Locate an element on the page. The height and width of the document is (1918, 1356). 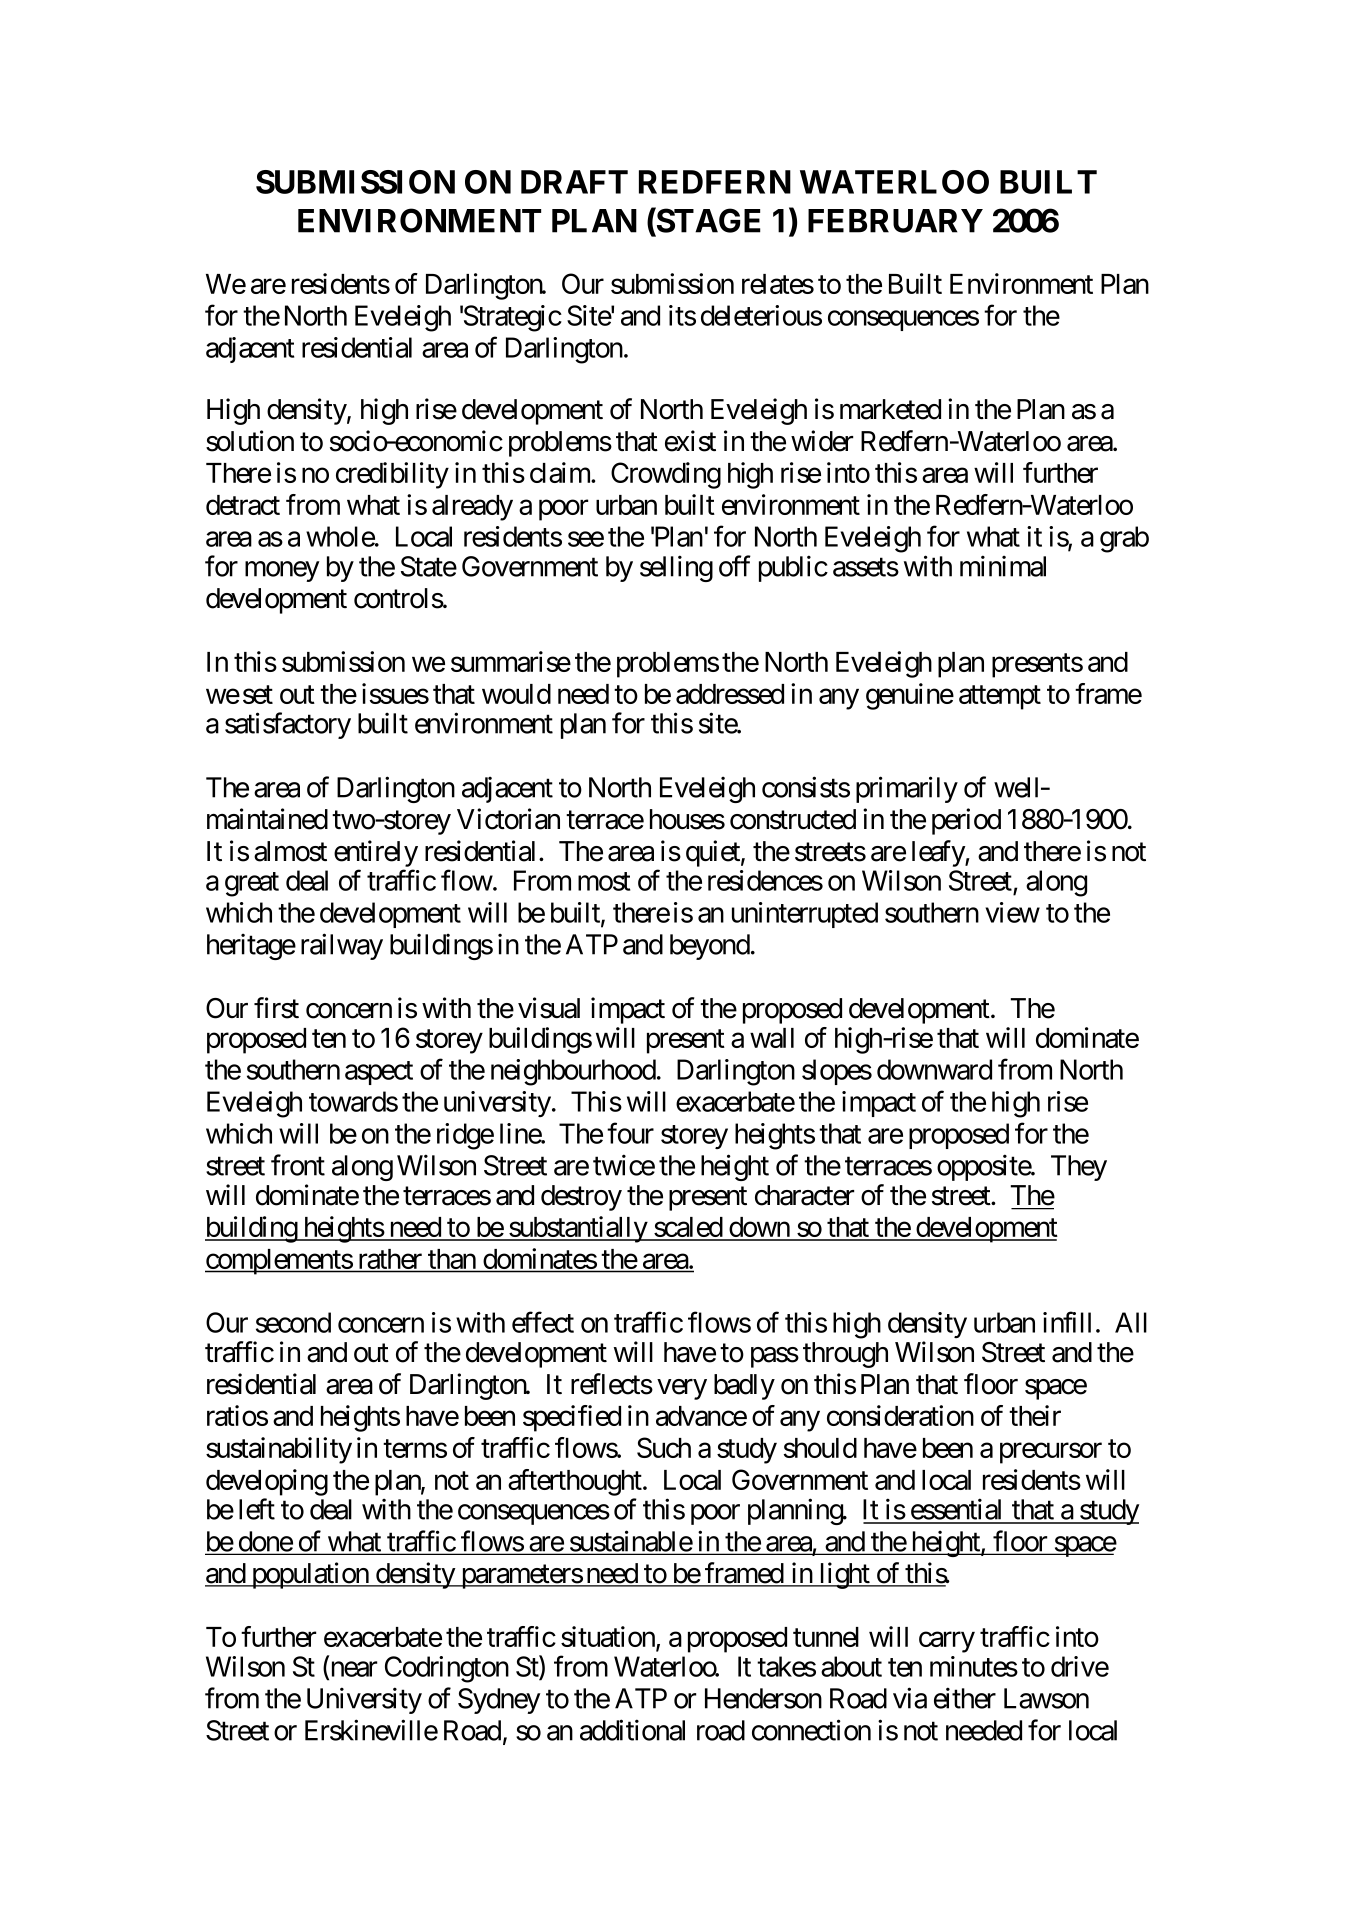
DRAFT is located at coordinates (574, 182).
